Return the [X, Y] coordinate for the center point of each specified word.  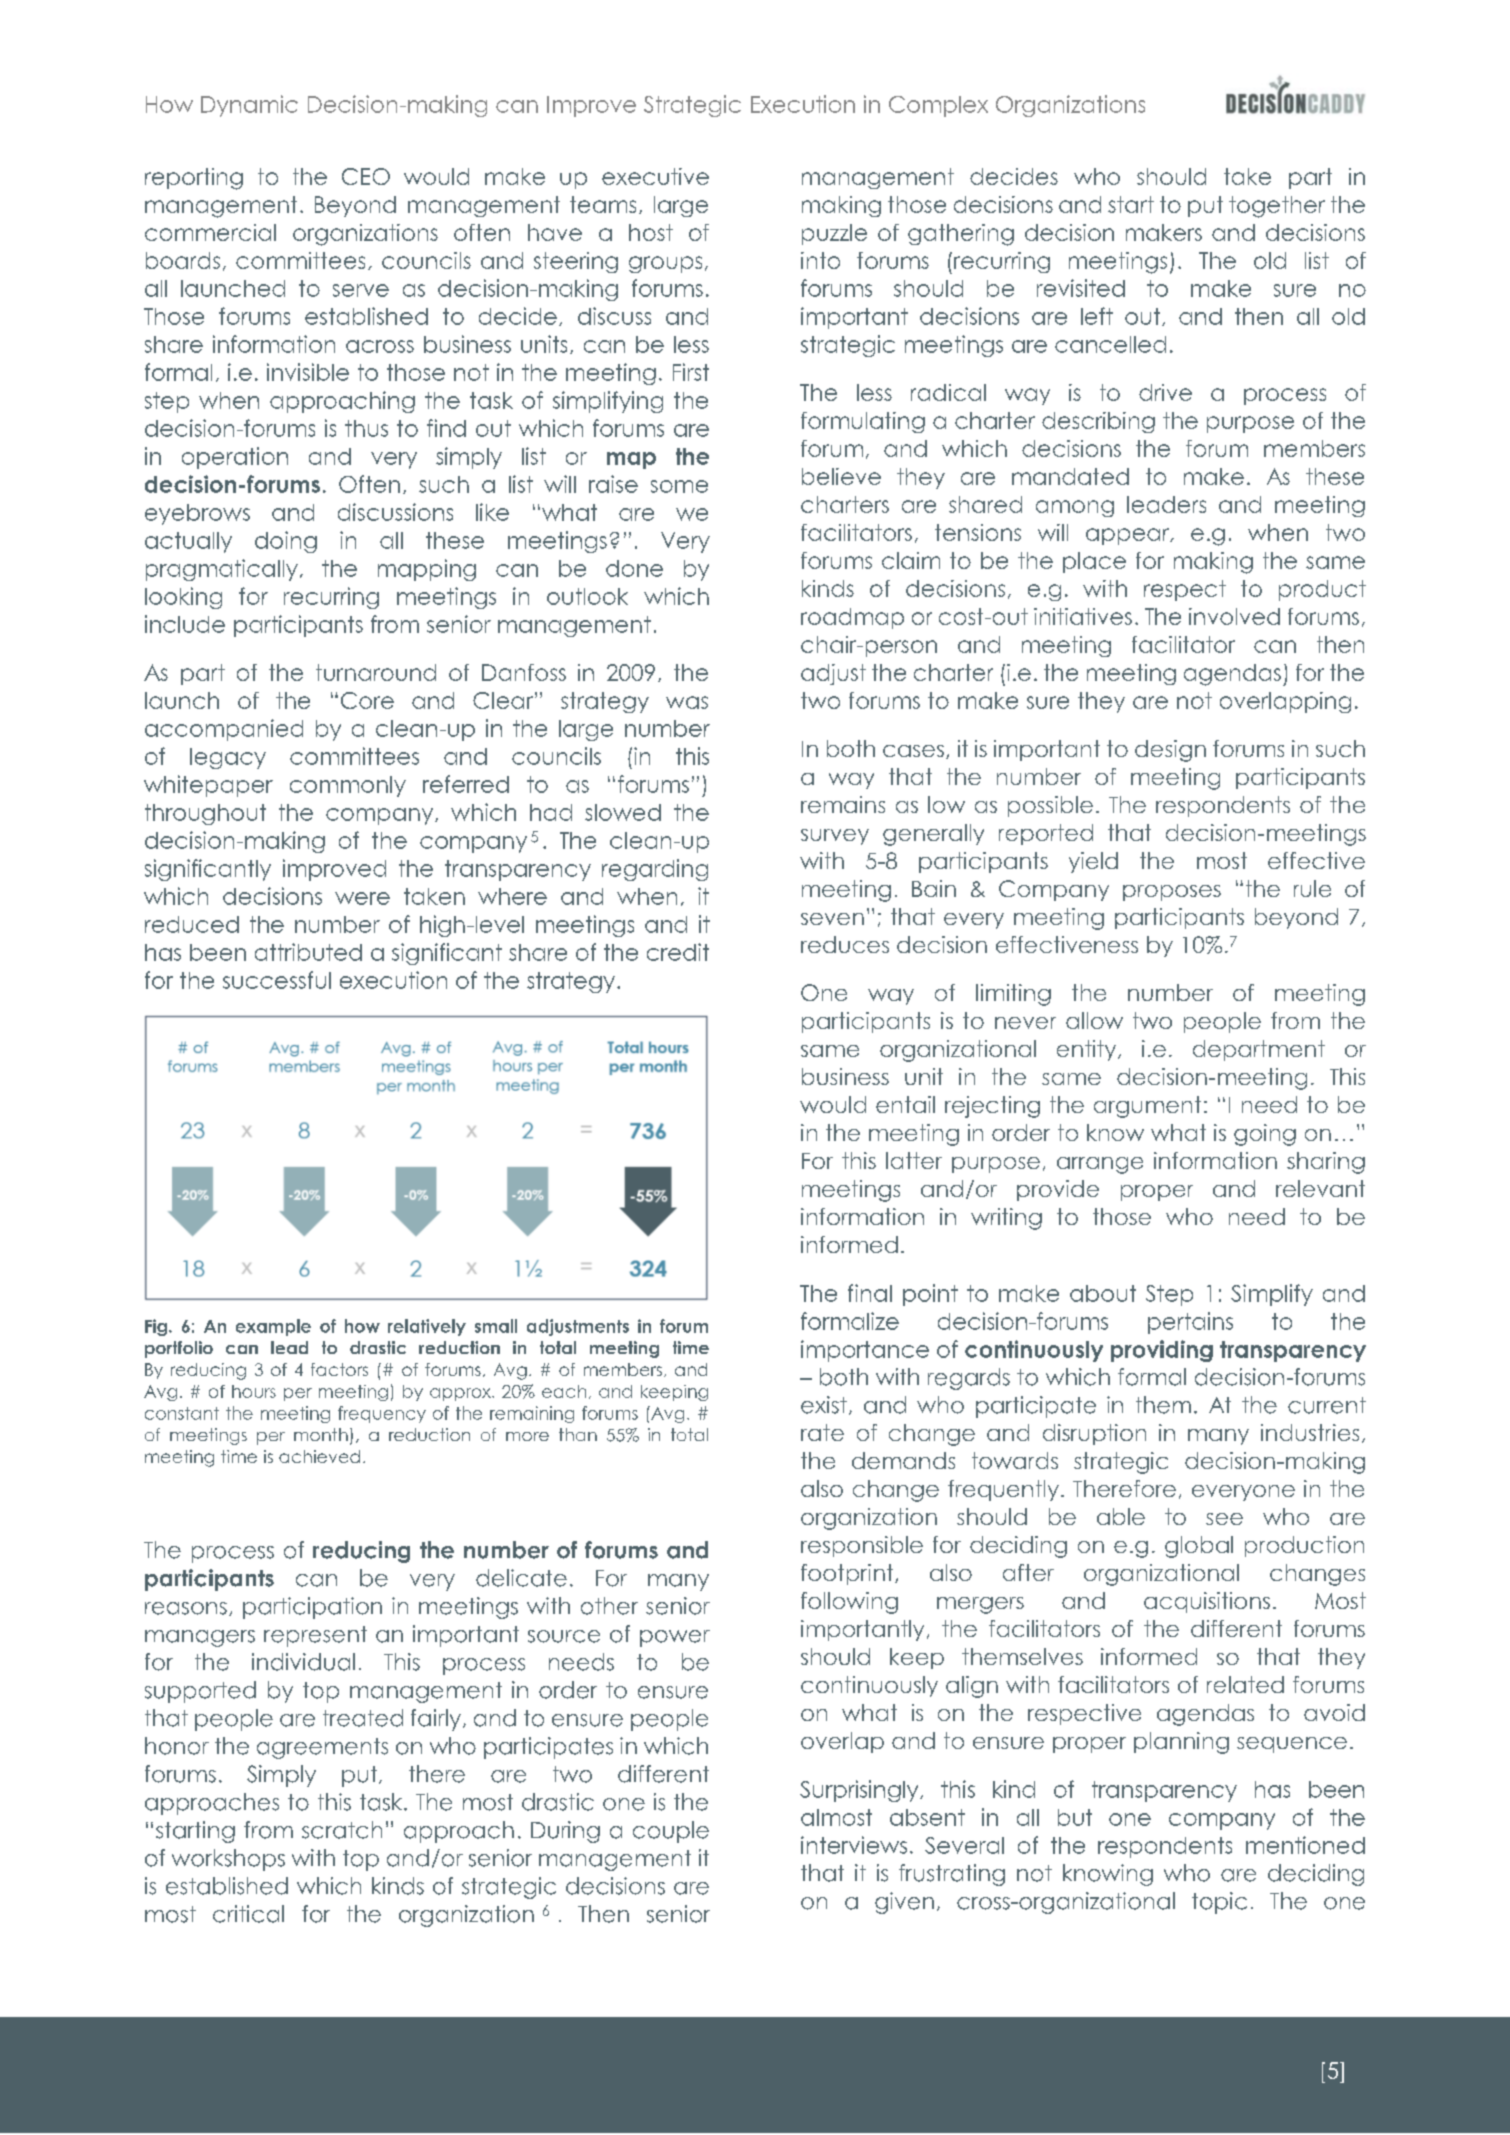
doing [286, 542]
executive [655, 176]
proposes [1172, 893]
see [1224, 1519]
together [1277, 207]
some [679, 486]
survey [835, 837]
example [273, 1327]
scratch [342, 1830]
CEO [366, 176]
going [1265, 1135]
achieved [319, 1456]
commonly [348, 786]
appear [1129, 536]
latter [914, 1160]
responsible [862, 1546]
